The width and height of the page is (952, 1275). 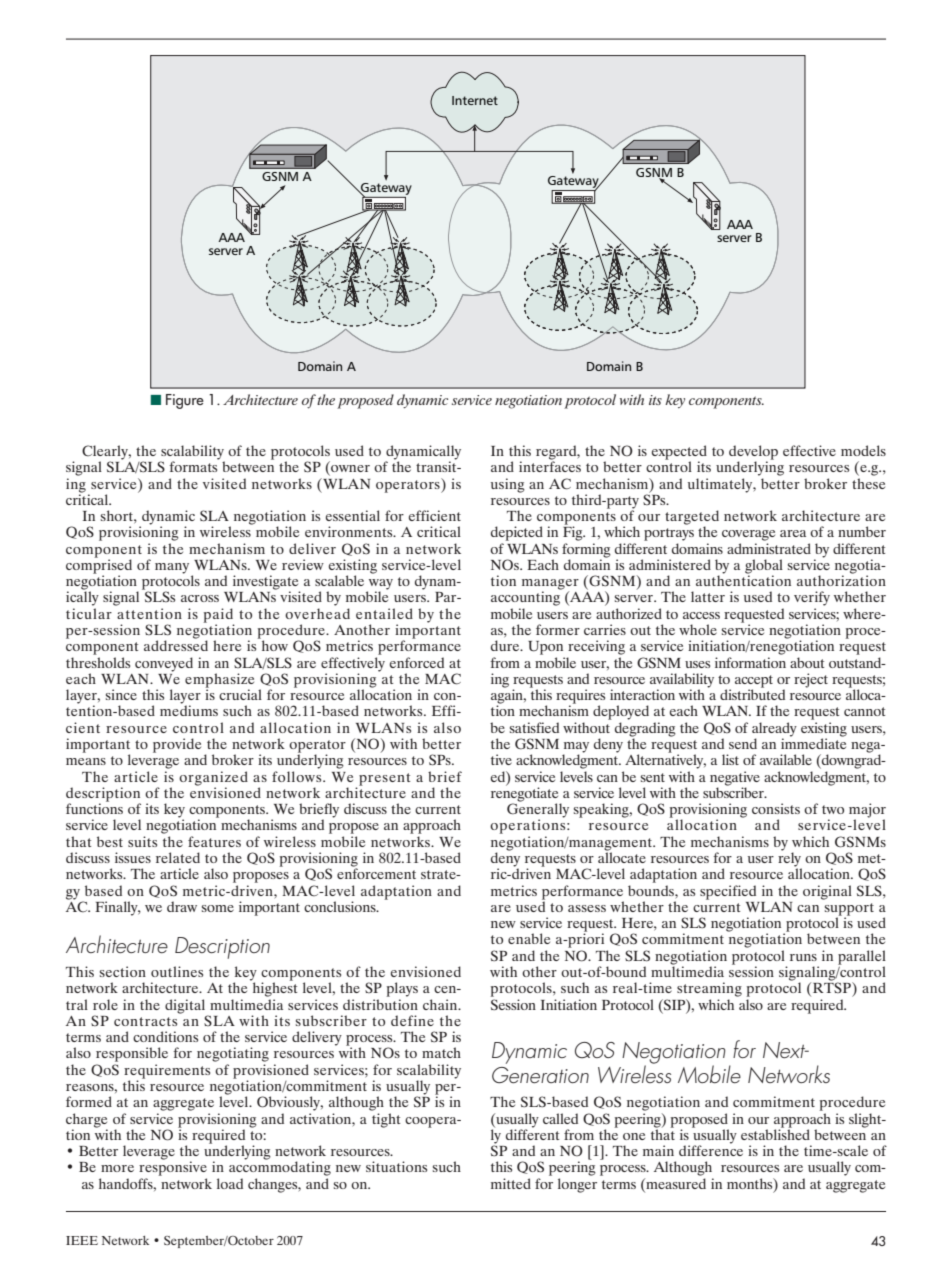 What do you see at coordinates (185, 401) in the page?
I see `Figure` at bounding box center [185, 401].
